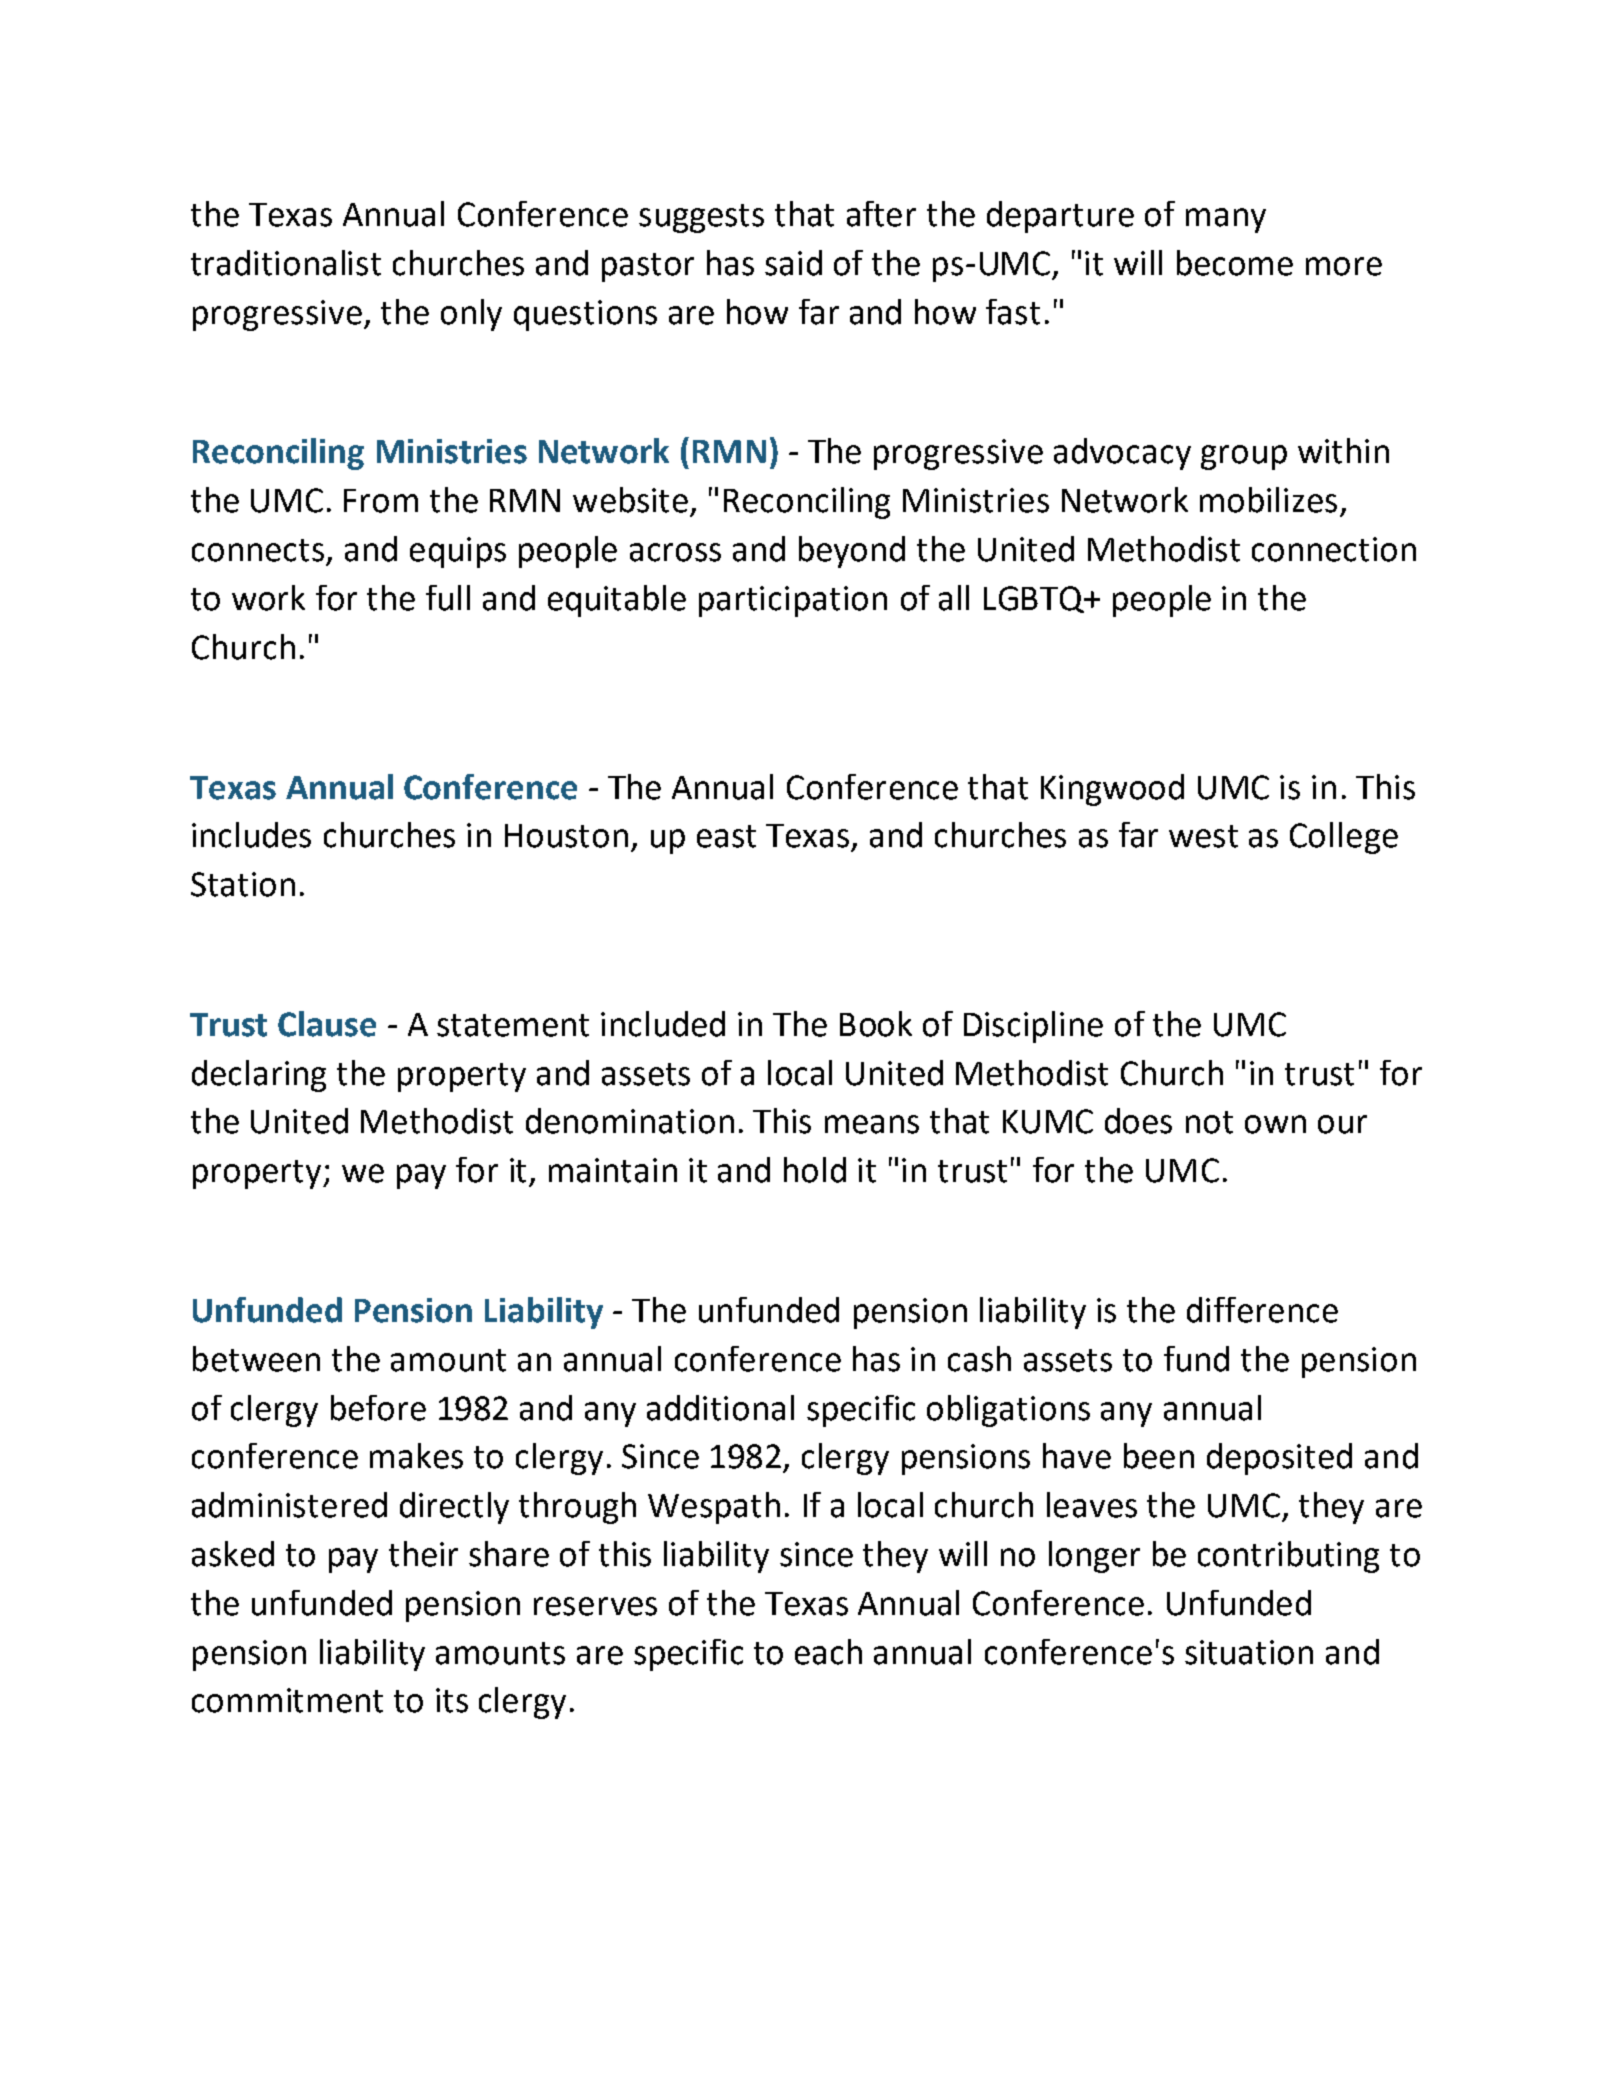 This image has height=2094, width=1618. What do you see at coordinates (876, 1024) in the image?
I see `Book` at bounding box center [876, 1024].
